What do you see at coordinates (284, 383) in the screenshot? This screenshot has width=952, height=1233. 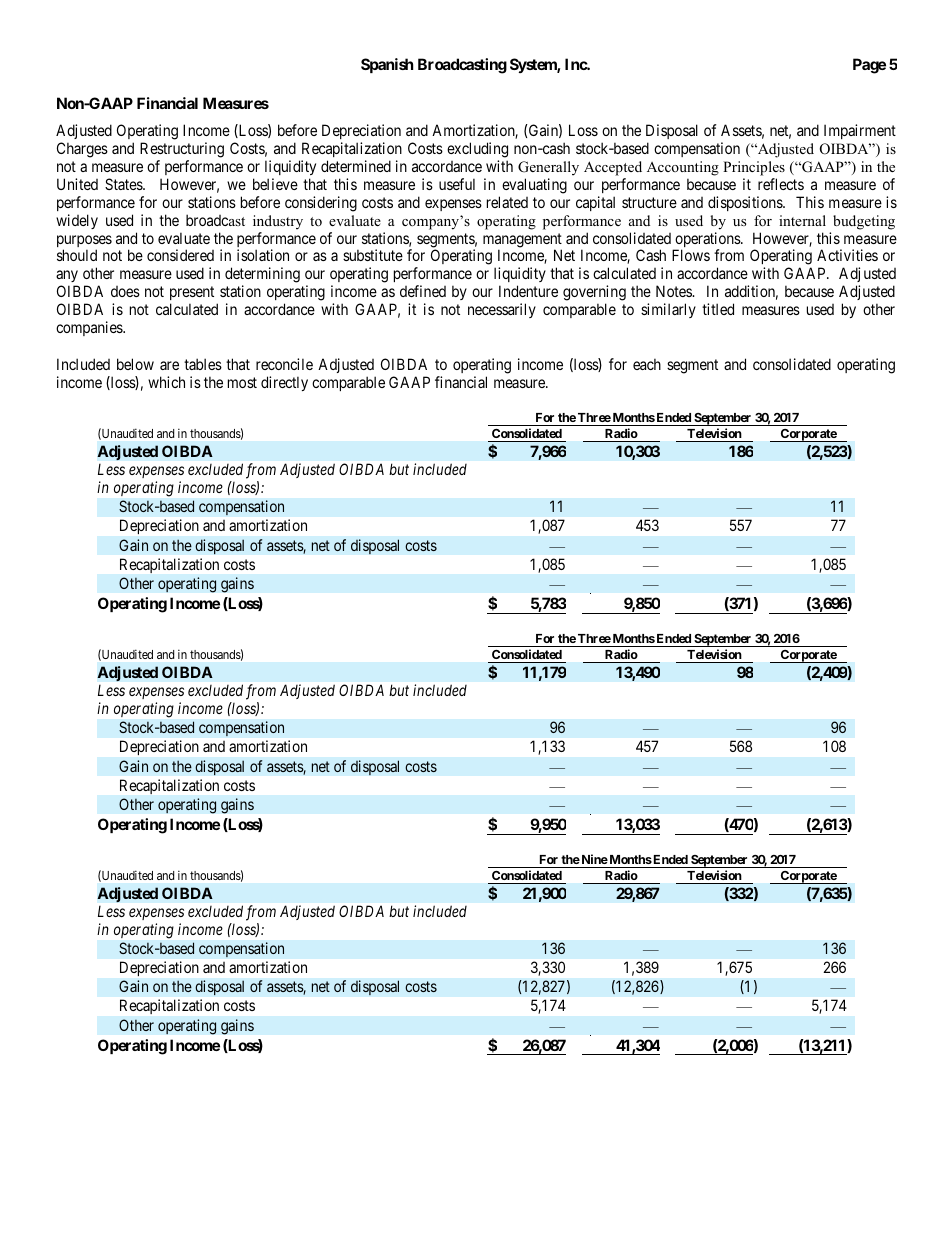 I see `directly` at bounding box center [284, 383].
